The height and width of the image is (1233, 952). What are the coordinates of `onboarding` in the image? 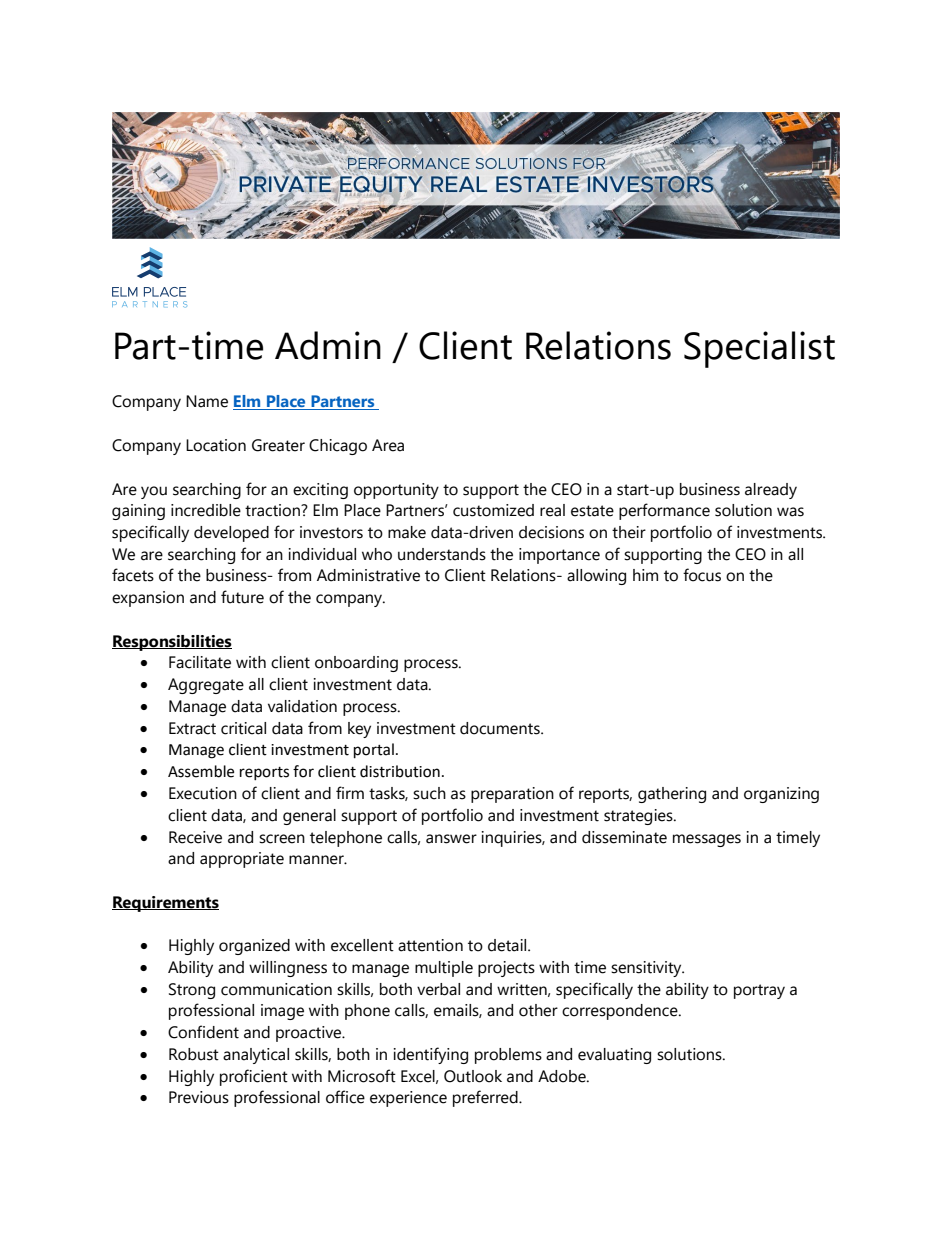 It's located at (356, 664).
